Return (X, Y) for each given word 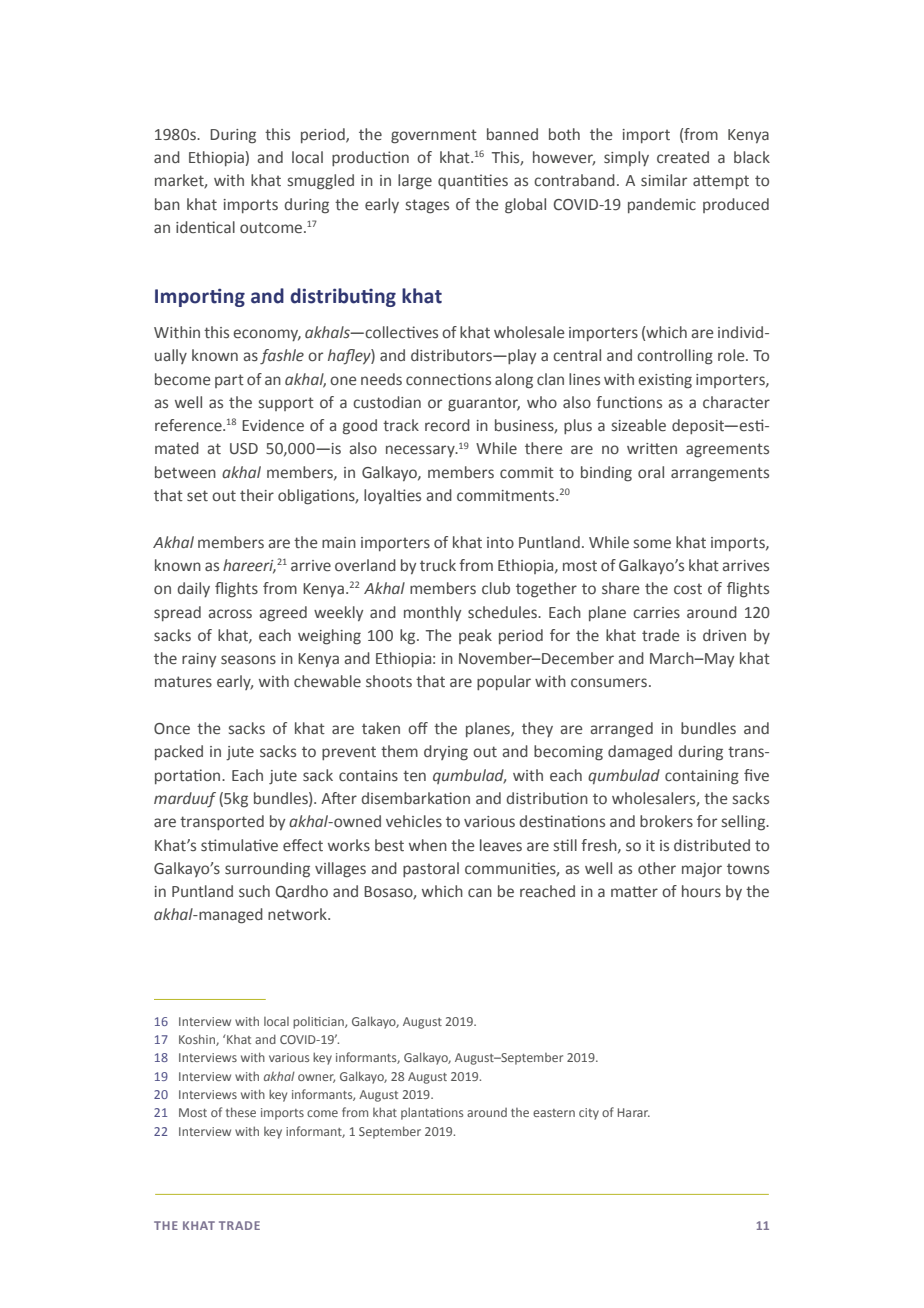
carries (656, 613)
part (229, 381)
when (428, 845)
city (589, 1114)
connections (448, 379)
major (702, 870)
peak (475, 636)
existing (665, 381)
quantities (473, 181)
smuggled (321, 182)
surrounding (267, 870)
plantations (432, 1113)
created (683, 157)
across (230, 613)
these (241, 1112)
